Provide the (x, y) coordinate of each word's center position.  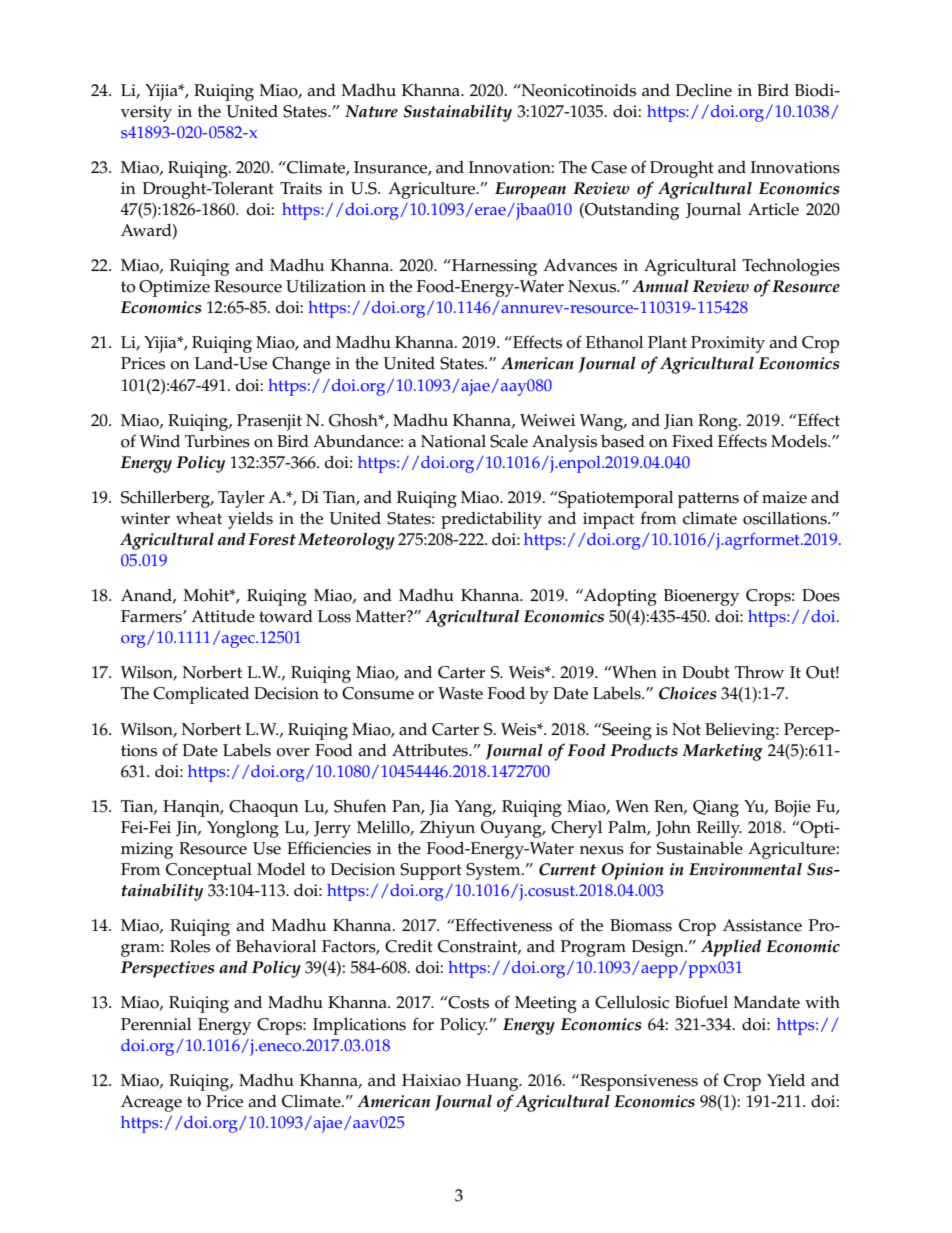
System (494, 871)
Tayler (241, 499)
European (530, 190)
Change (301, 365)
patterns (708, 500)
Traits (301, 188)
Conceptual (209, 871)
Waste (460, 693)
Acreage (151, 1103)
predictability (491, 520)
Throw (759, 672)
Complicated (201, 695)
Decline (704, 90)
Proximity (728, 344)
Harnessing (493, 267)
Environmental (745, 869)
